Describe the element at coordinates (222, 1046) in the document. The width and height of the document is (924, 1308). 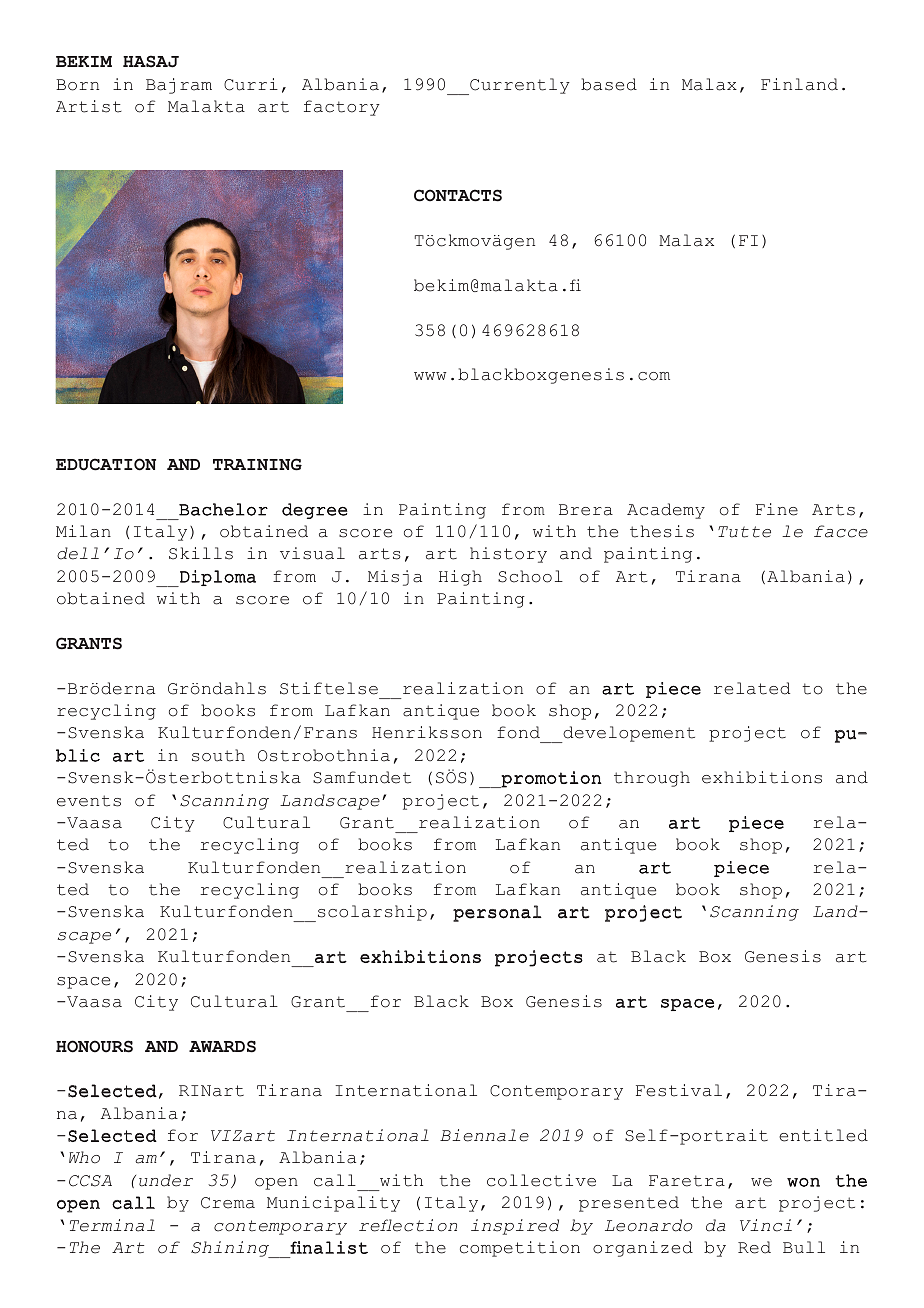
I see `AWARDS` at that location.
